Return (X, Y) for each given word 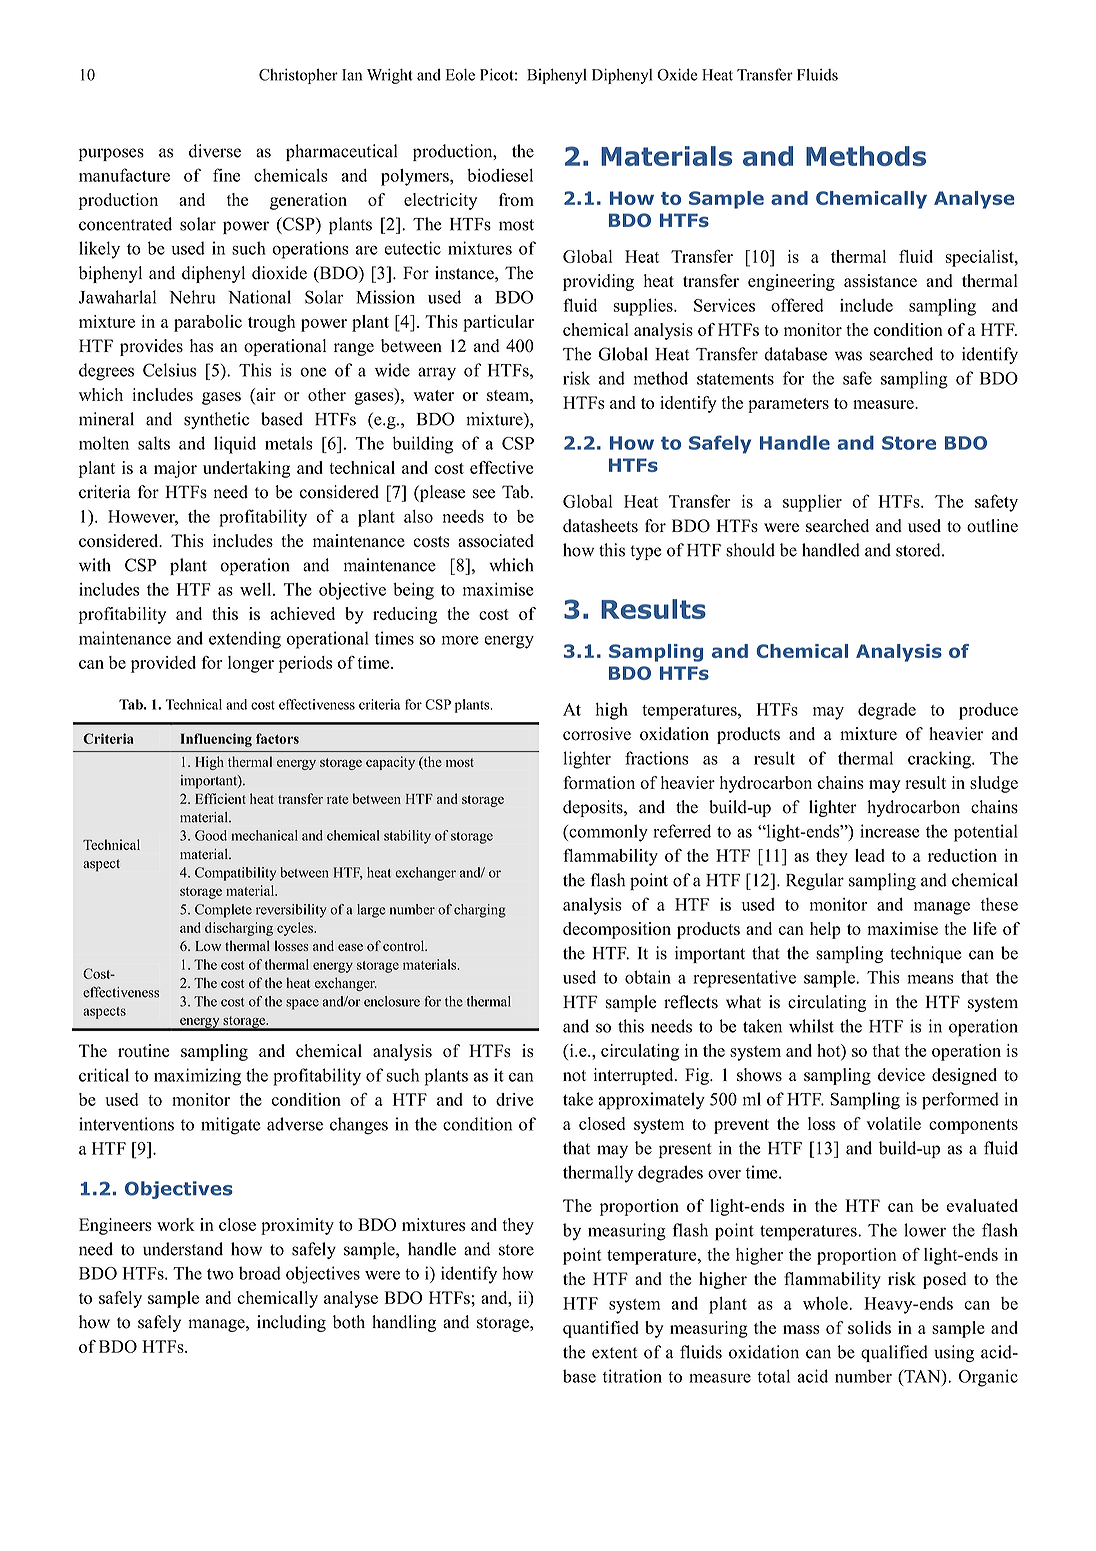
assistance (880, 281)
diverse (215, 151)
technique (926, 954)
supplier (812, 503)
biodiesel (500, 175)
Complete (223, 911)
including (291, 1323)
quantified (601, 1329)
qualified (894, 1353)
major (175, 469)
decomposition (617, 930)
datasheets (600, 526)
